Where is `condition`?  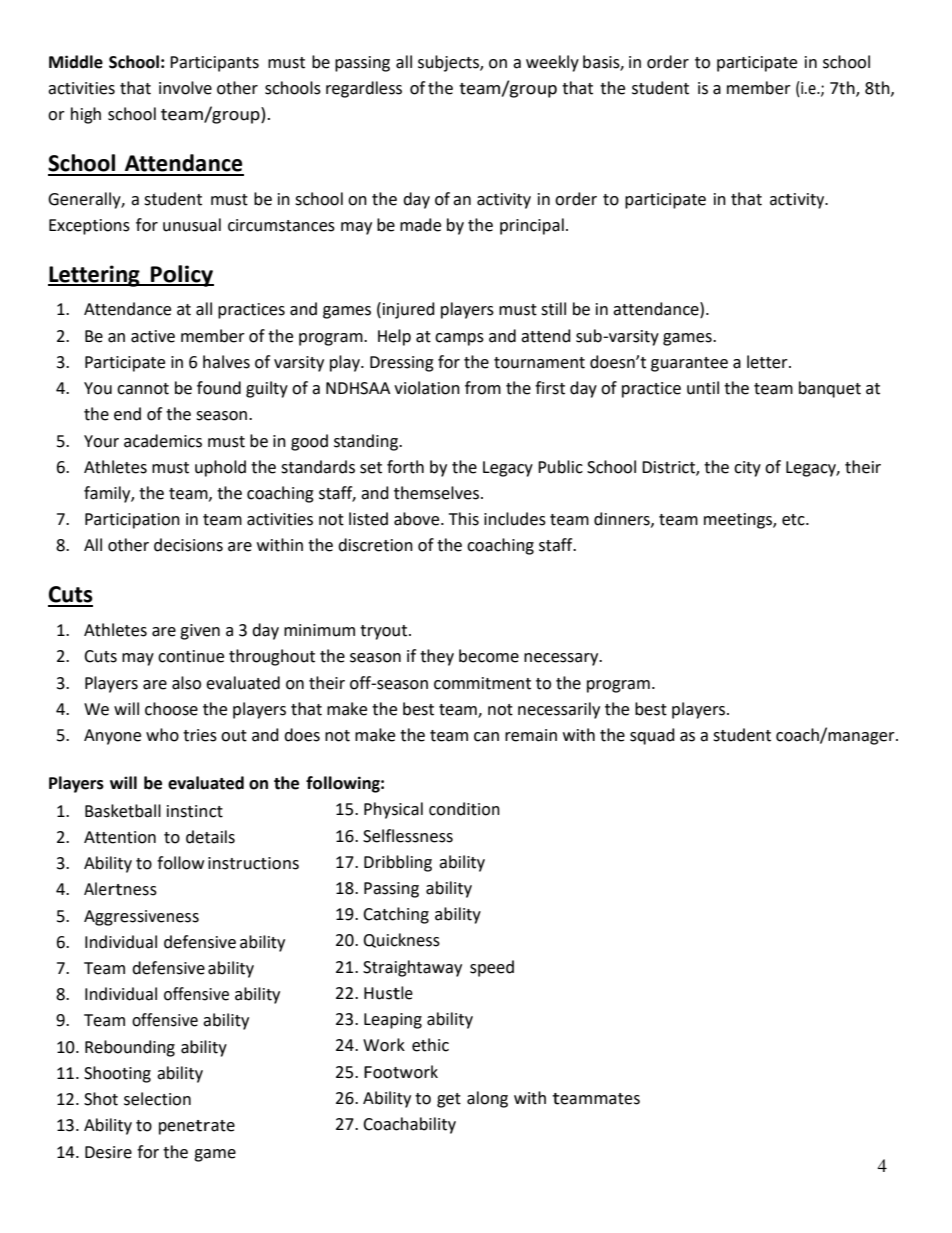 condition is located at coordinates (464, 809).
